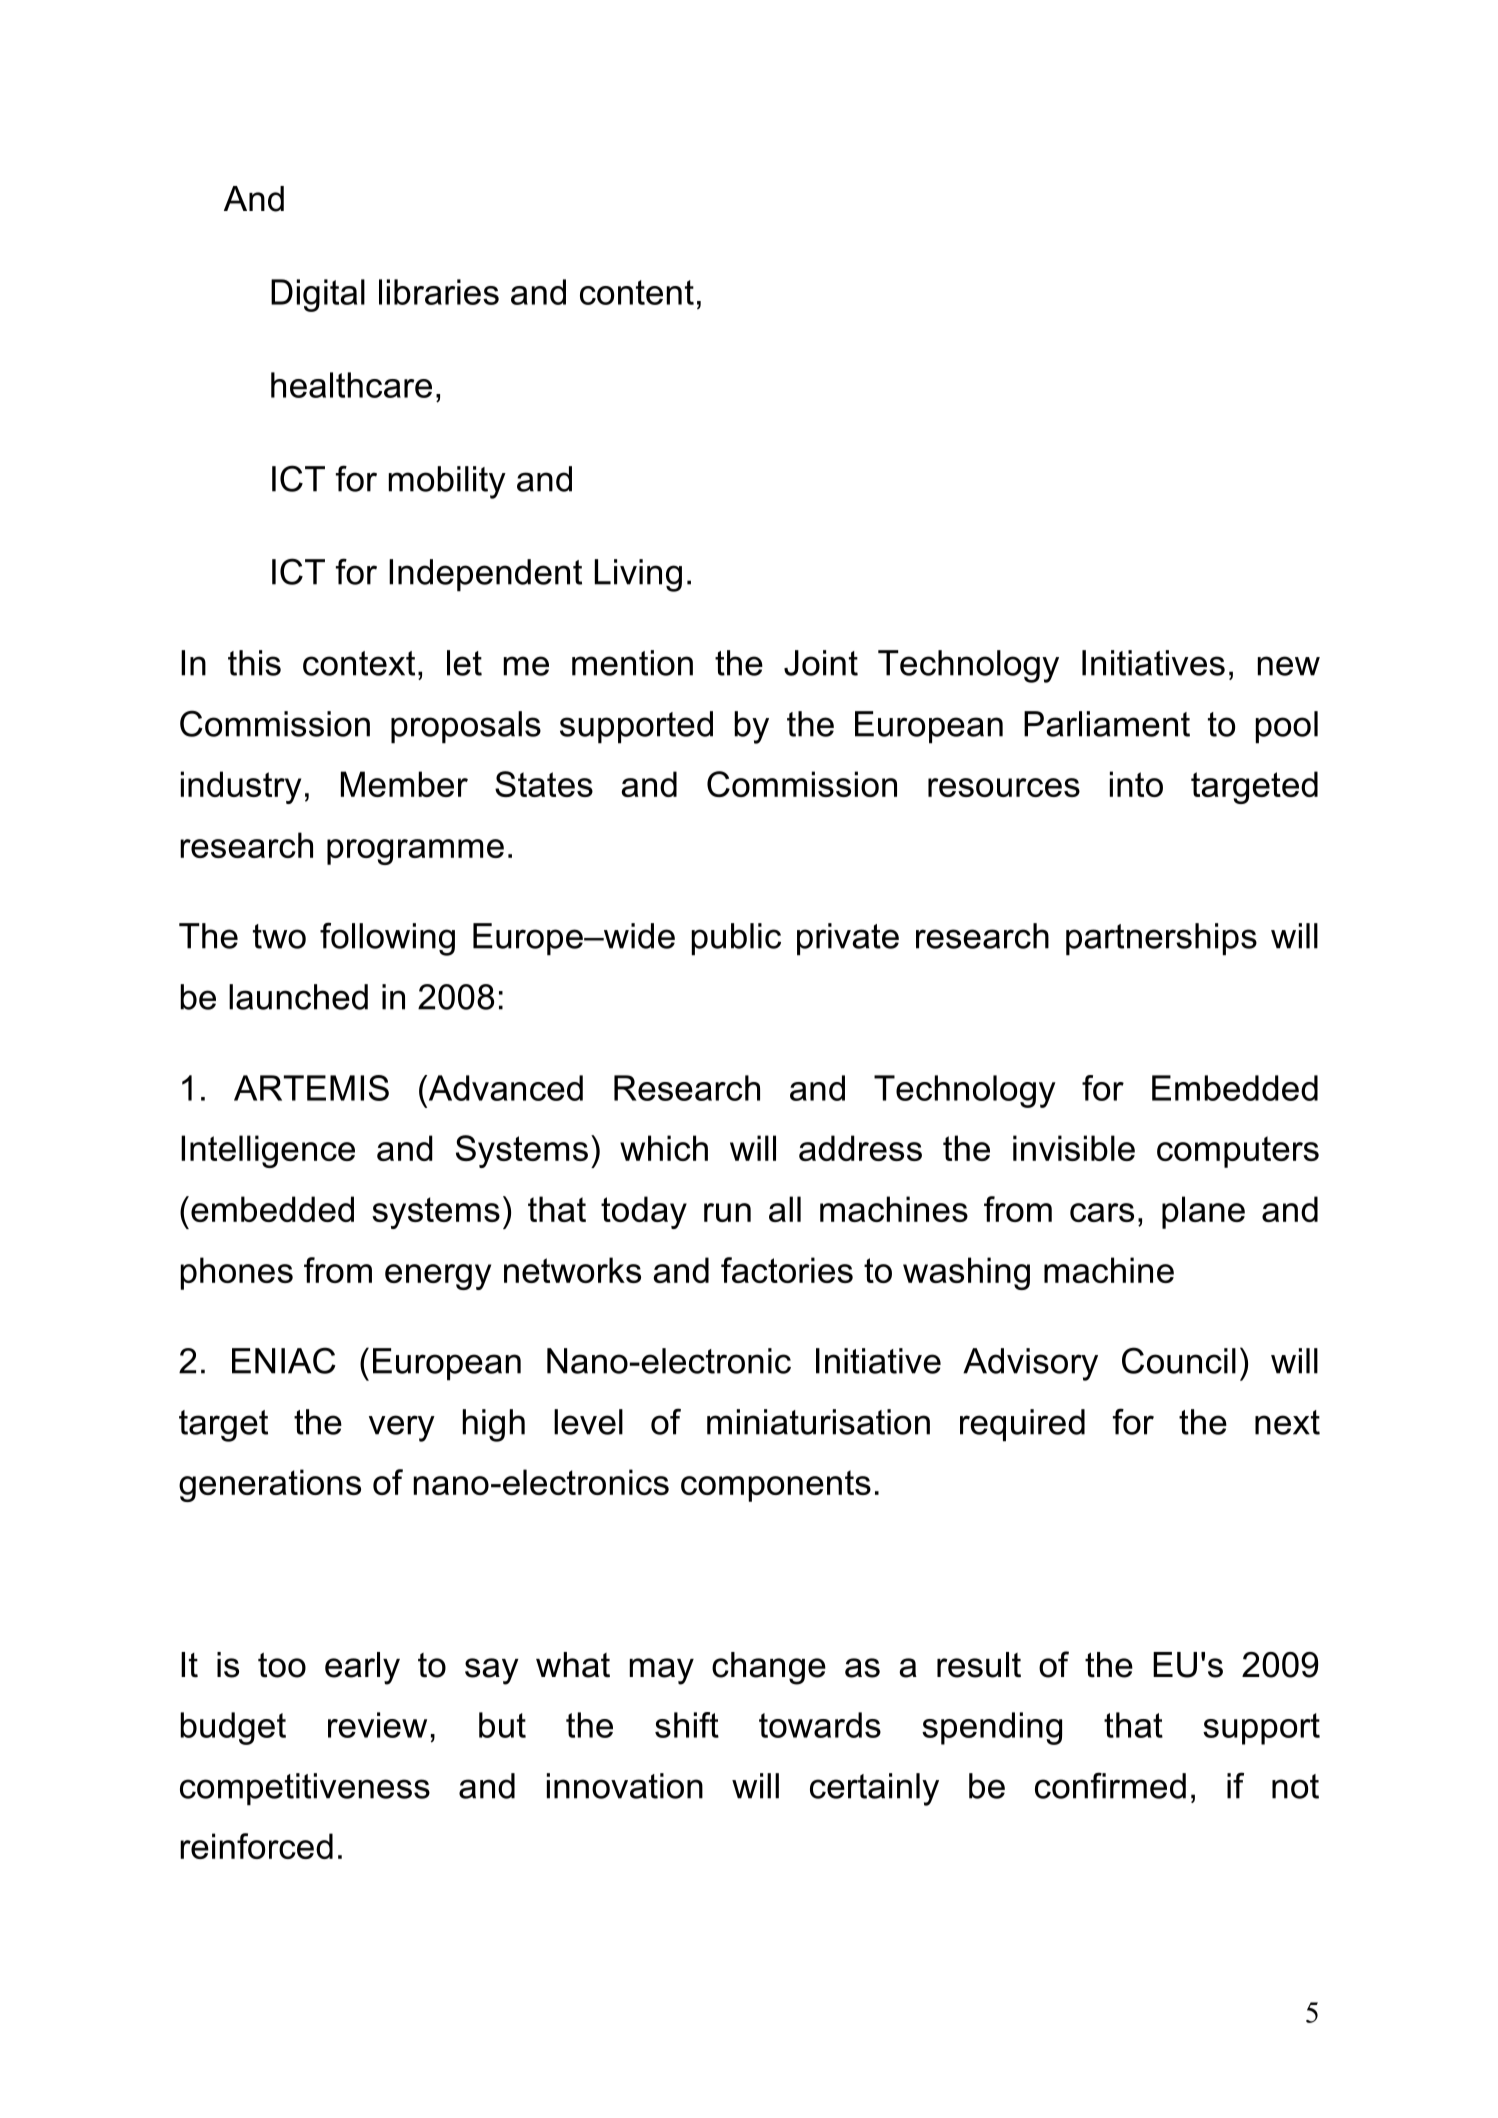 The image size is (1498, 2118). I want to click on energy, so click(438, 1277).
